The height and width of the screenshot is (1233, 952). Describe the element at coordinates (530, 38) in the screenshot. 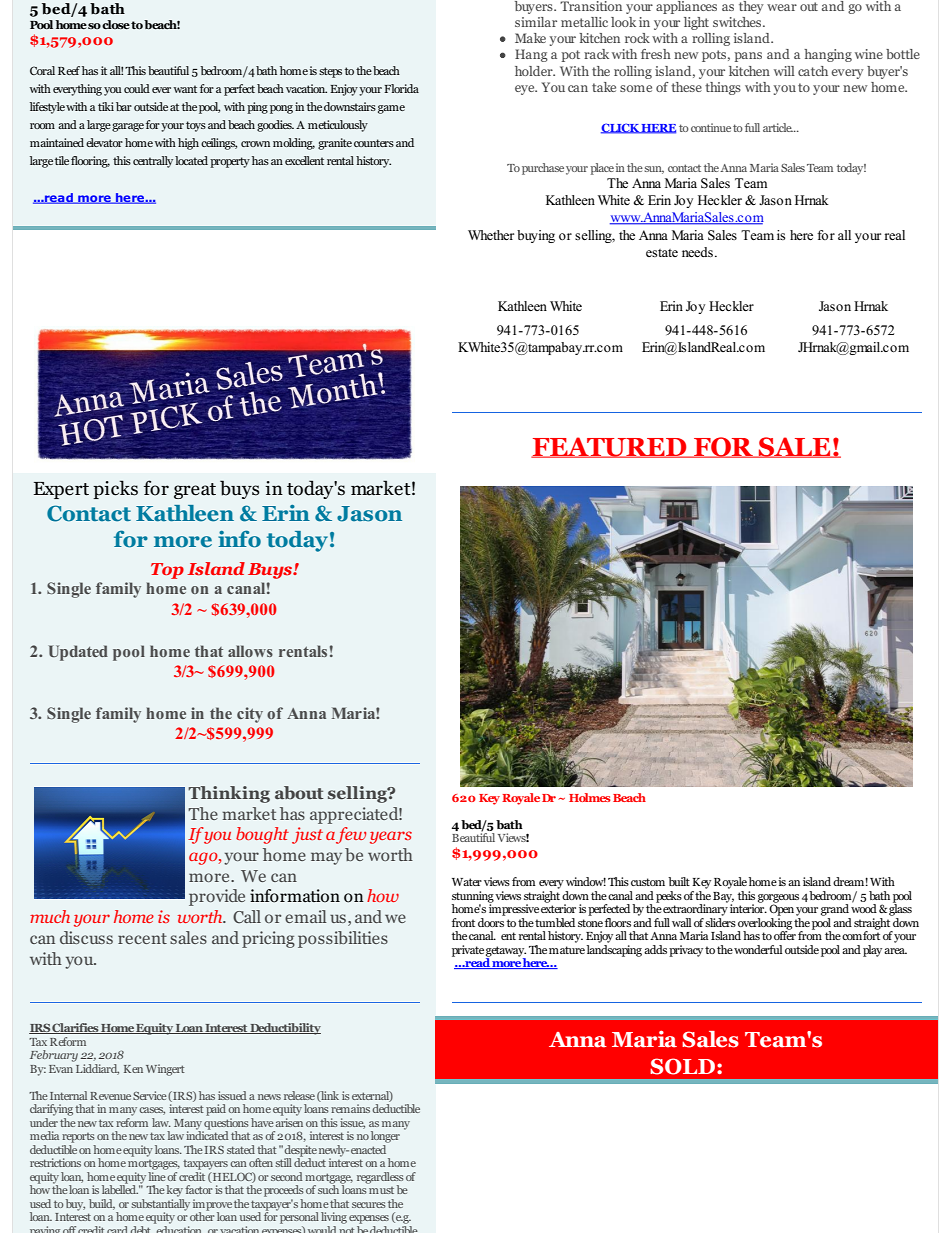

I see `Make` at that location.
